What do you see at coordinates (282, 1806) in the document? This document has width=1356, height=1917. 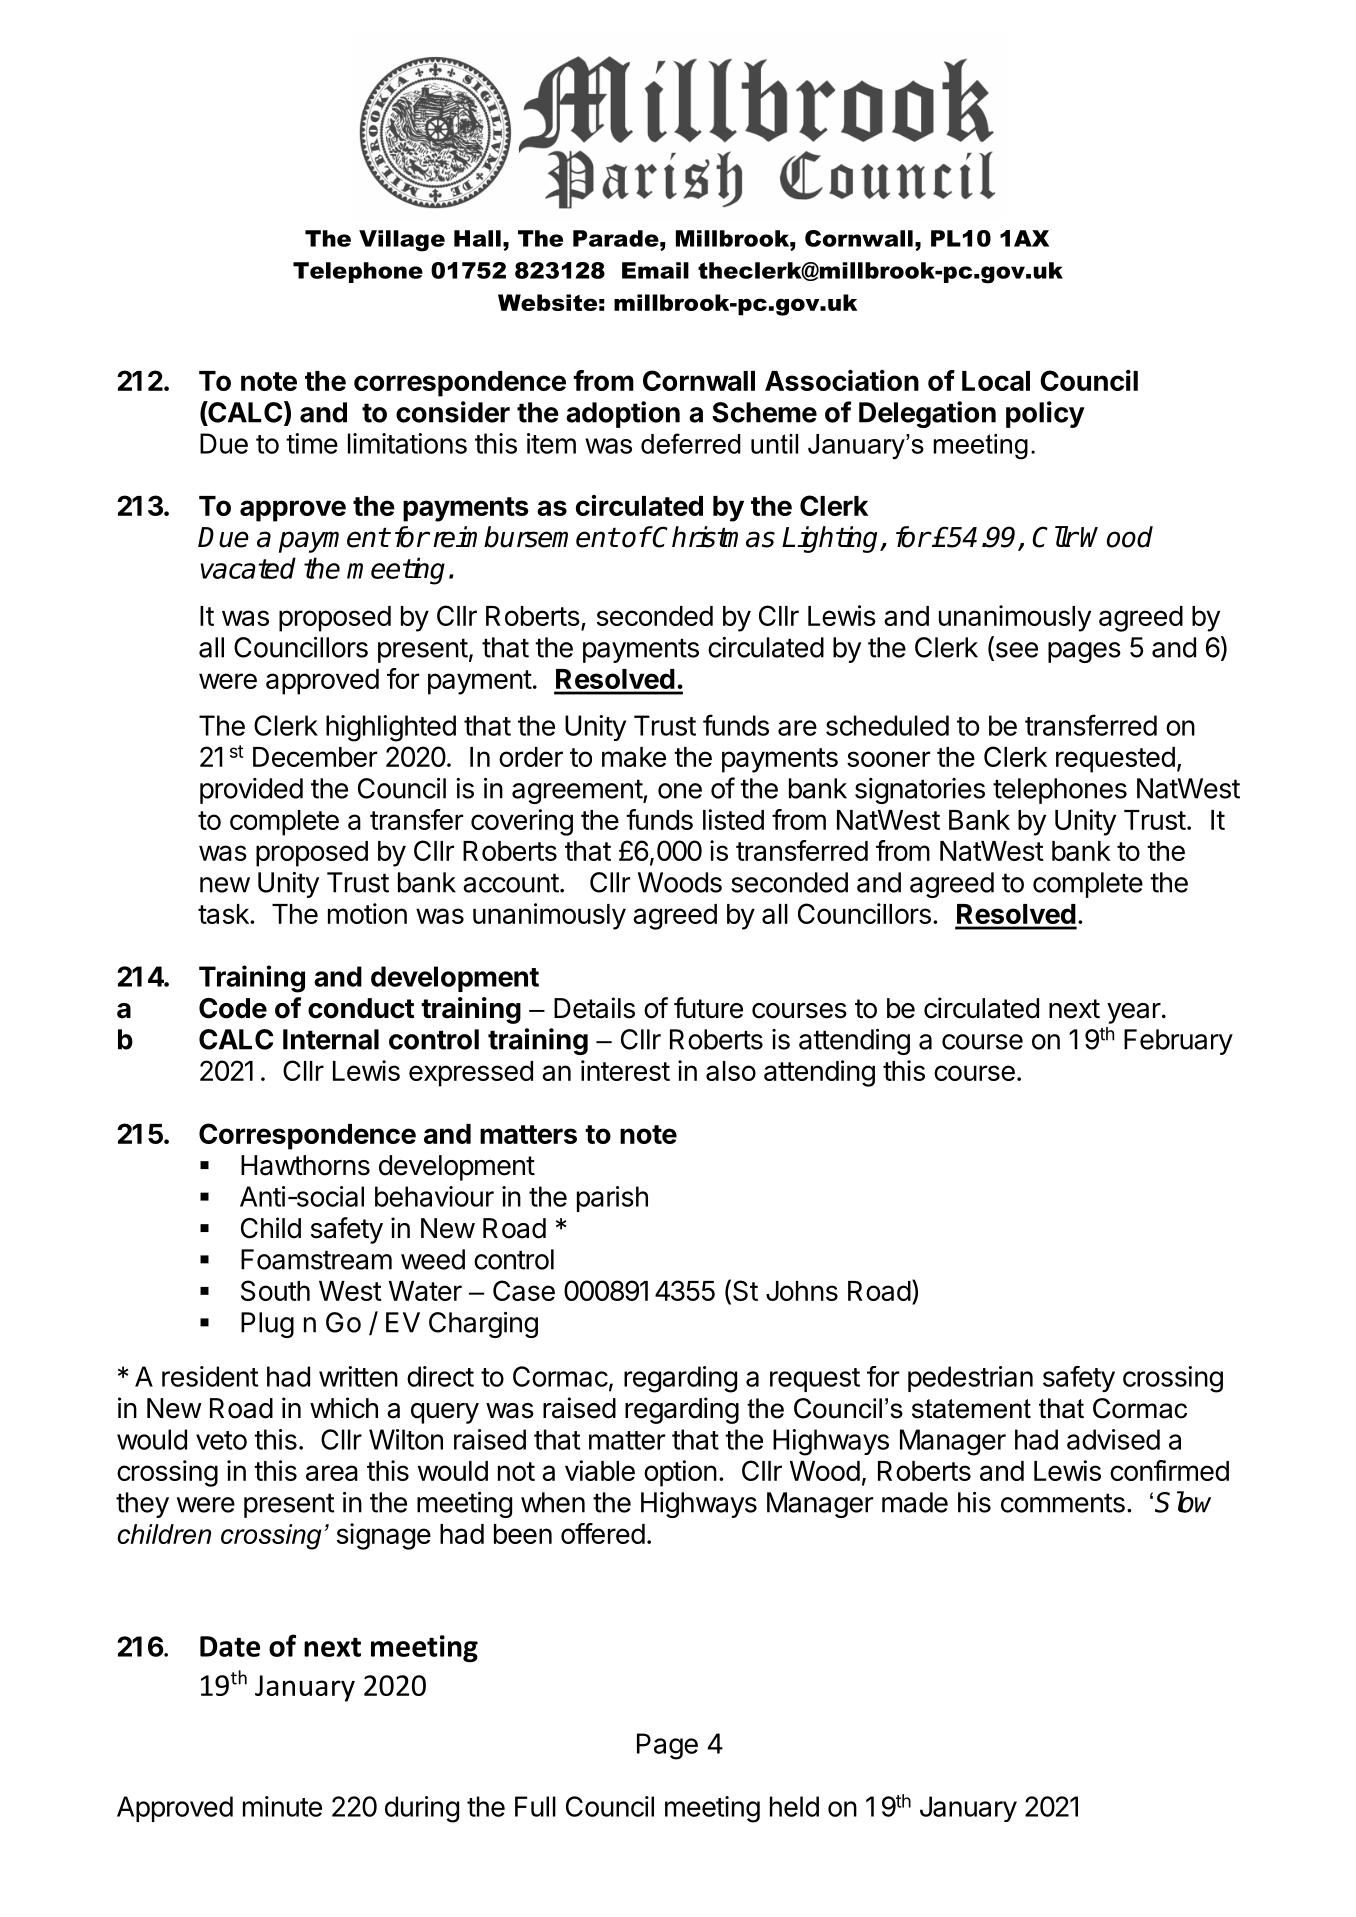 I see `minute` at bounding box center [282, 1806].
